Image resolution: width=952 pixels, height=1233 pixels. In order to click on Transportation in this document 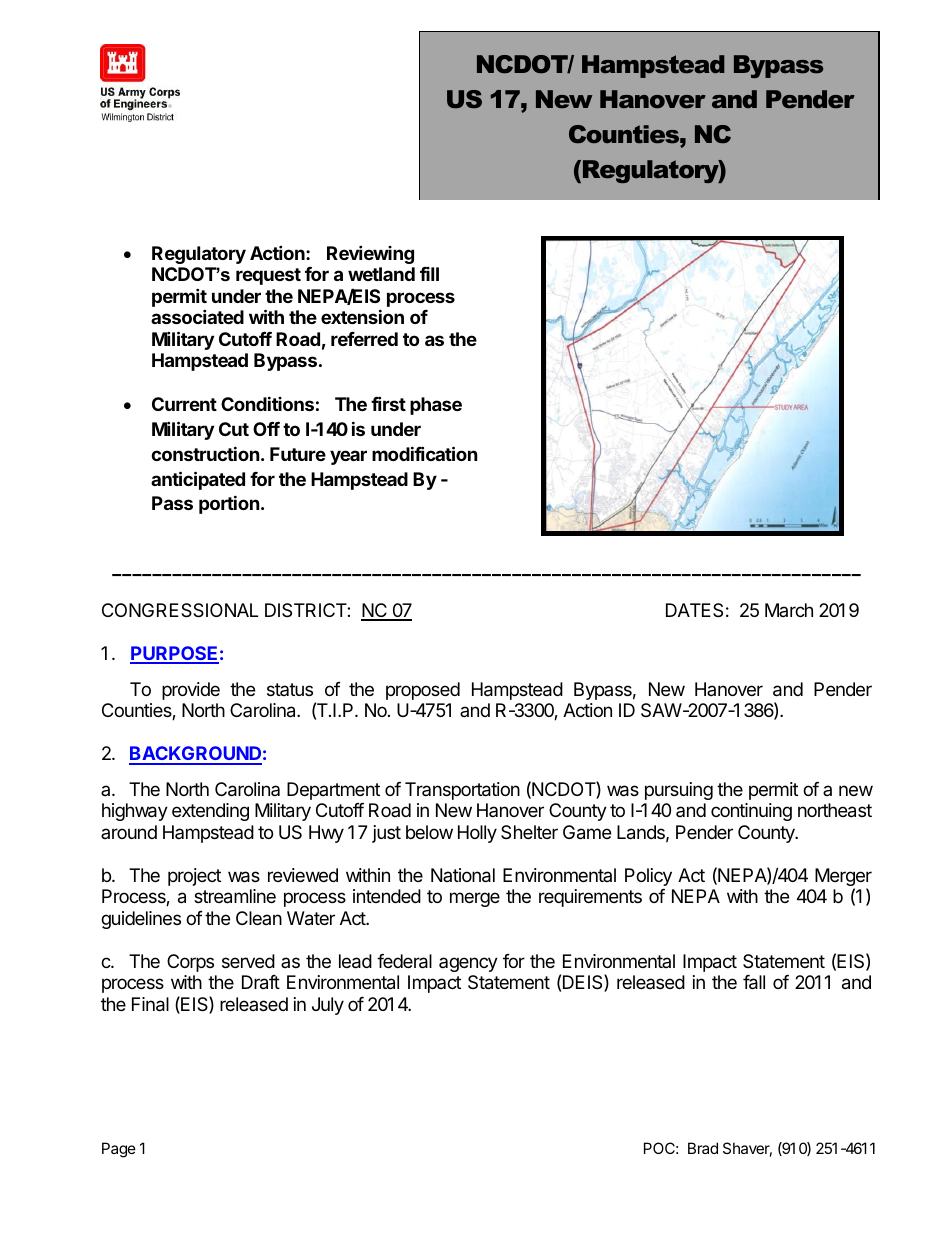, I will do `click(462, 791)`.
